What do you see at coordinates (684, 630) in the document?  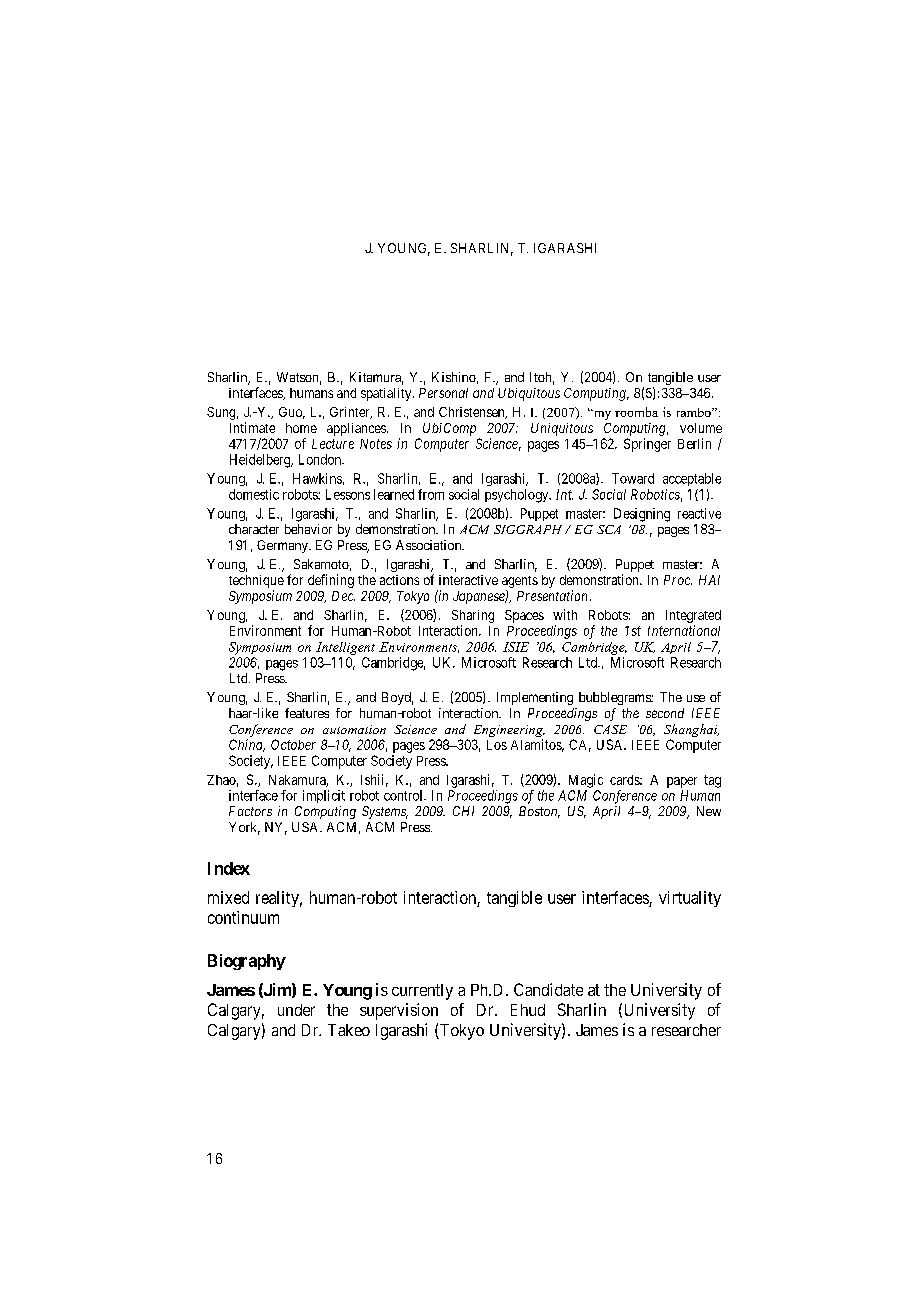 I see `International` at bounding box center [684, 630].
